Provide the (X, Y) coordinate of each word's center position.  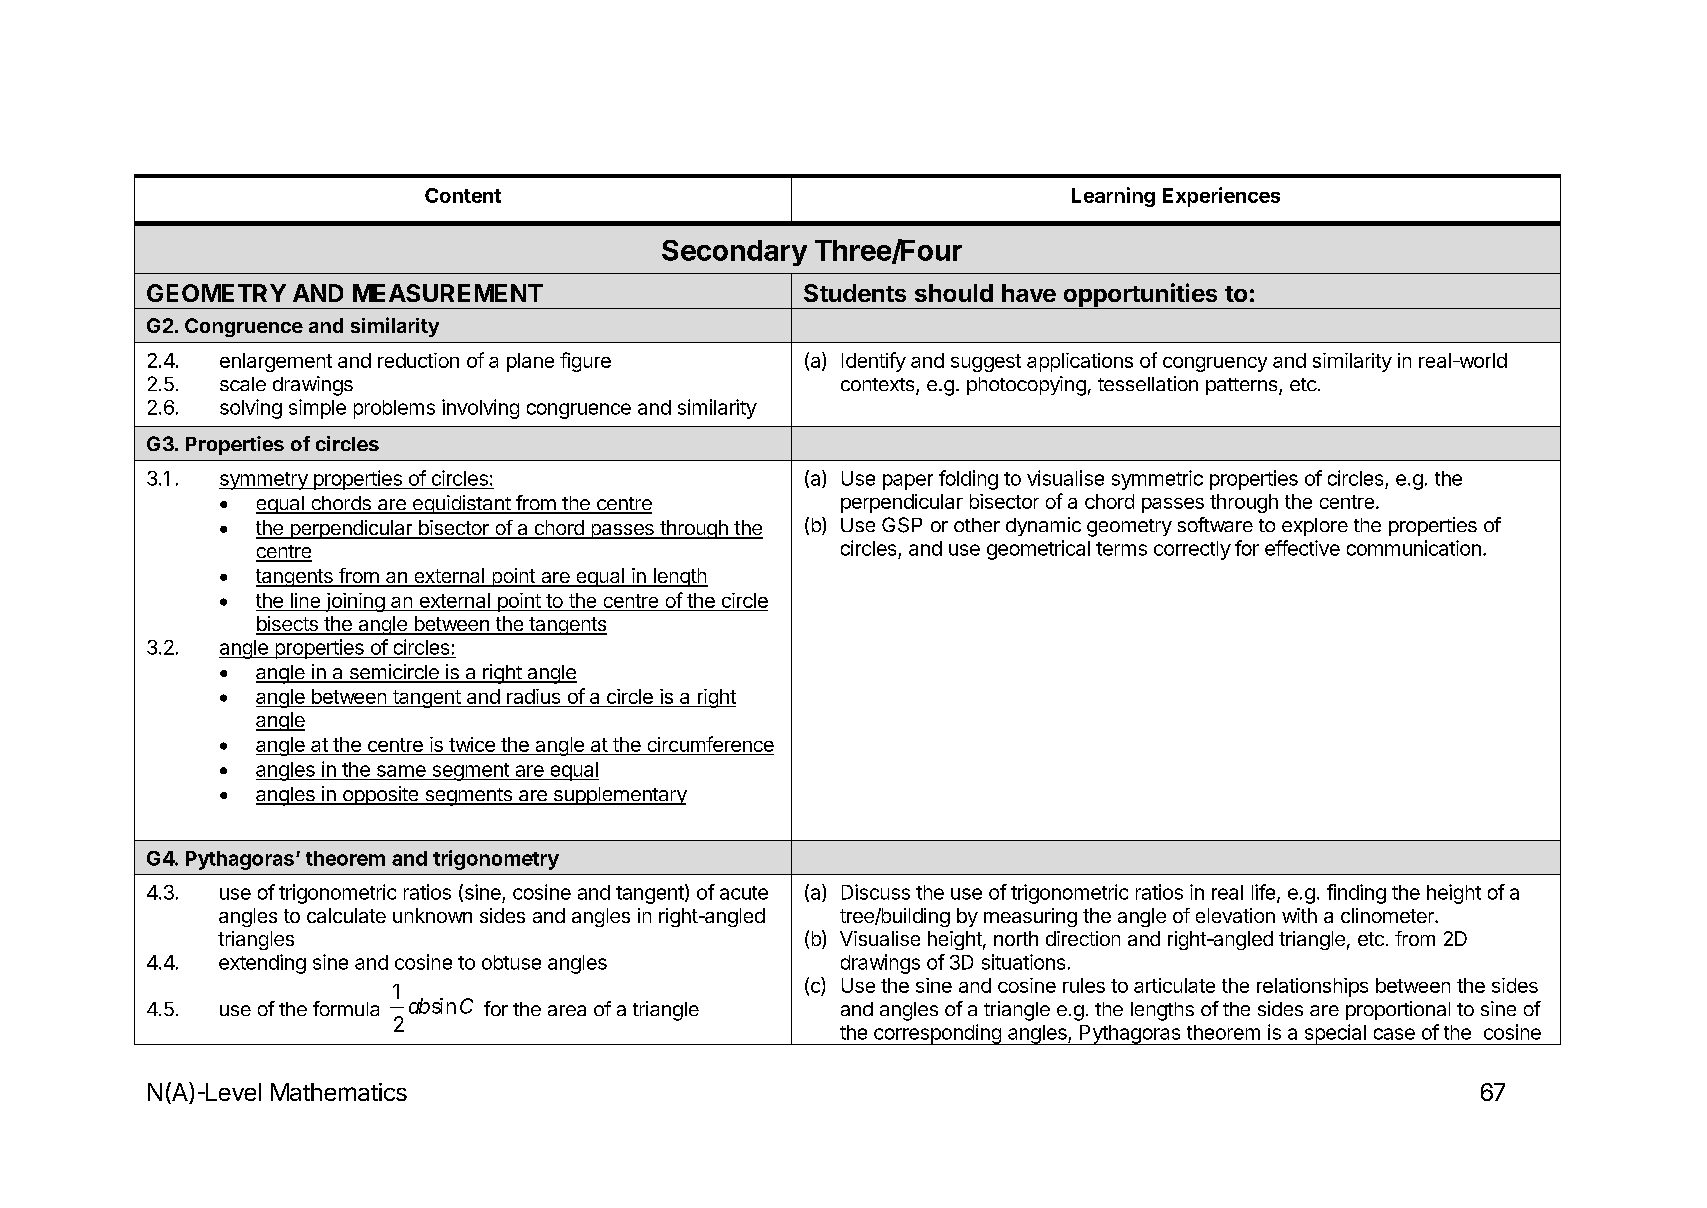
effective (1302, 548)
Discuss (876, 892)
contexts (879, 386)
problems (394, 409)
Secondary (734, 253)
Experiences (1221, 197)
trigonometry (496, 860)
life (1263, 892)
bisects (288, 625)
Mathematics (339, 1092)
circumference (709, 745)
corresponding (937, 1034)
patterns (1243, 386)
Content (463, 195)
